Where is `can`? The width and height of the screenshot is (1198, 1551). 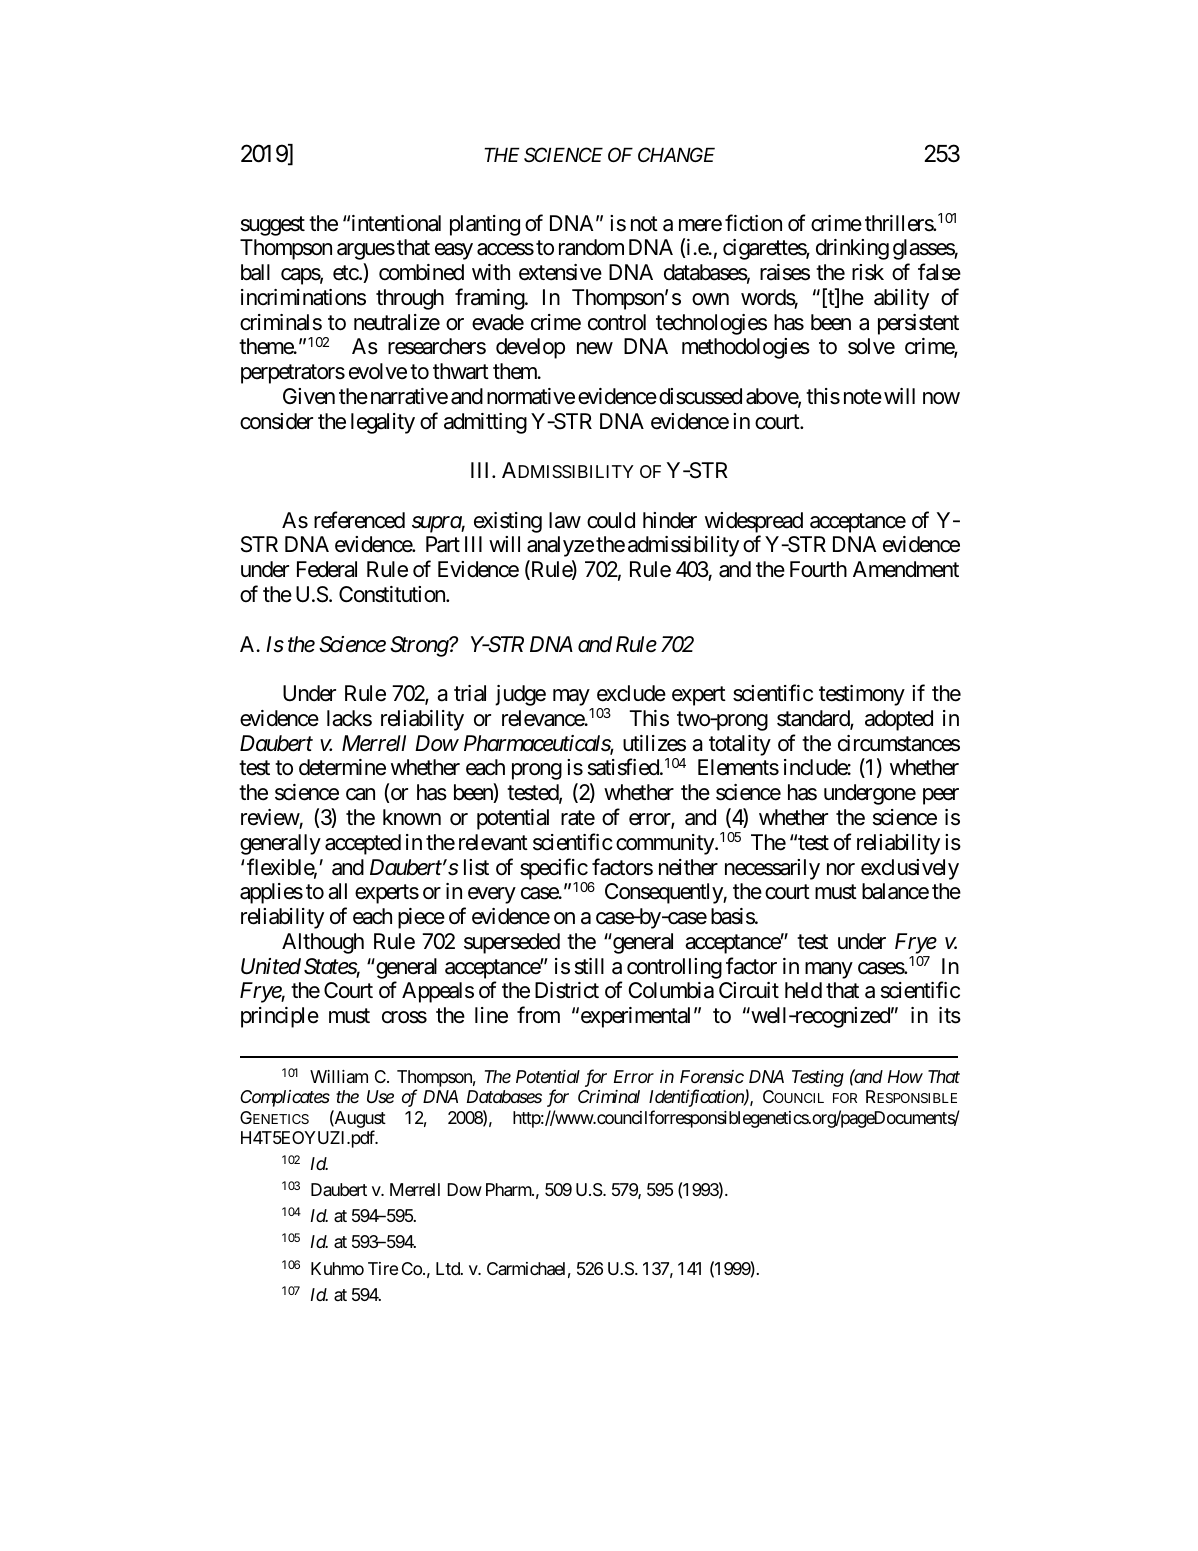 can is located at coordinates (360, 794).
